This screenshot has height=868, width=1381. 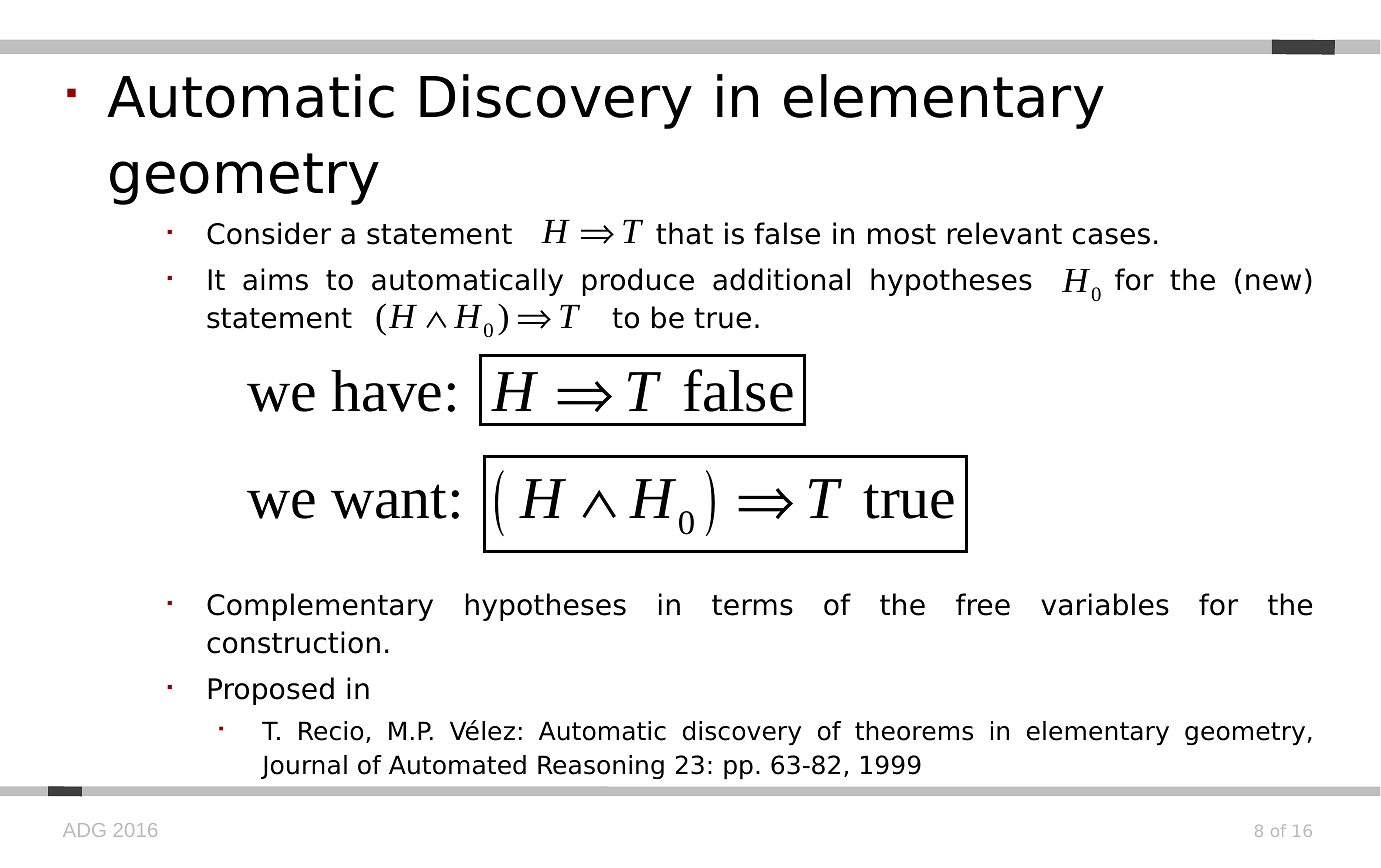 What do you see at coordinates (457, 765) in the screenshot?
I see `Automated` at bounding box center [457, 765].
